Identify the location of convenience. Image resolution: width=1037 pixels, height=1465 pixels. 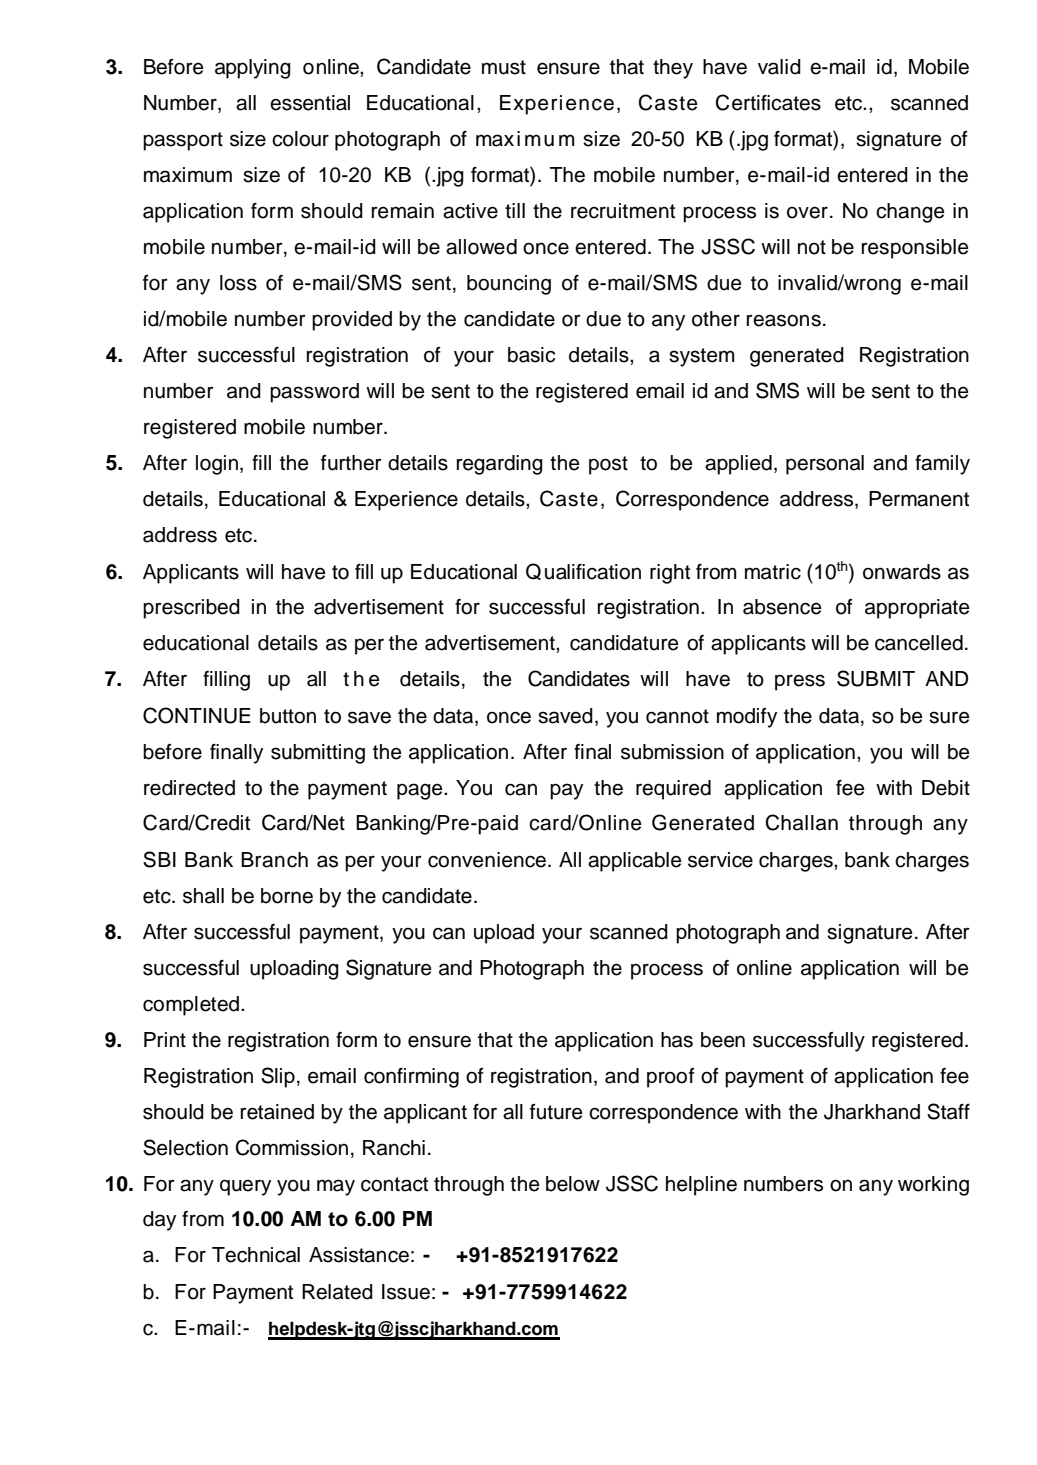
(487, 860).
